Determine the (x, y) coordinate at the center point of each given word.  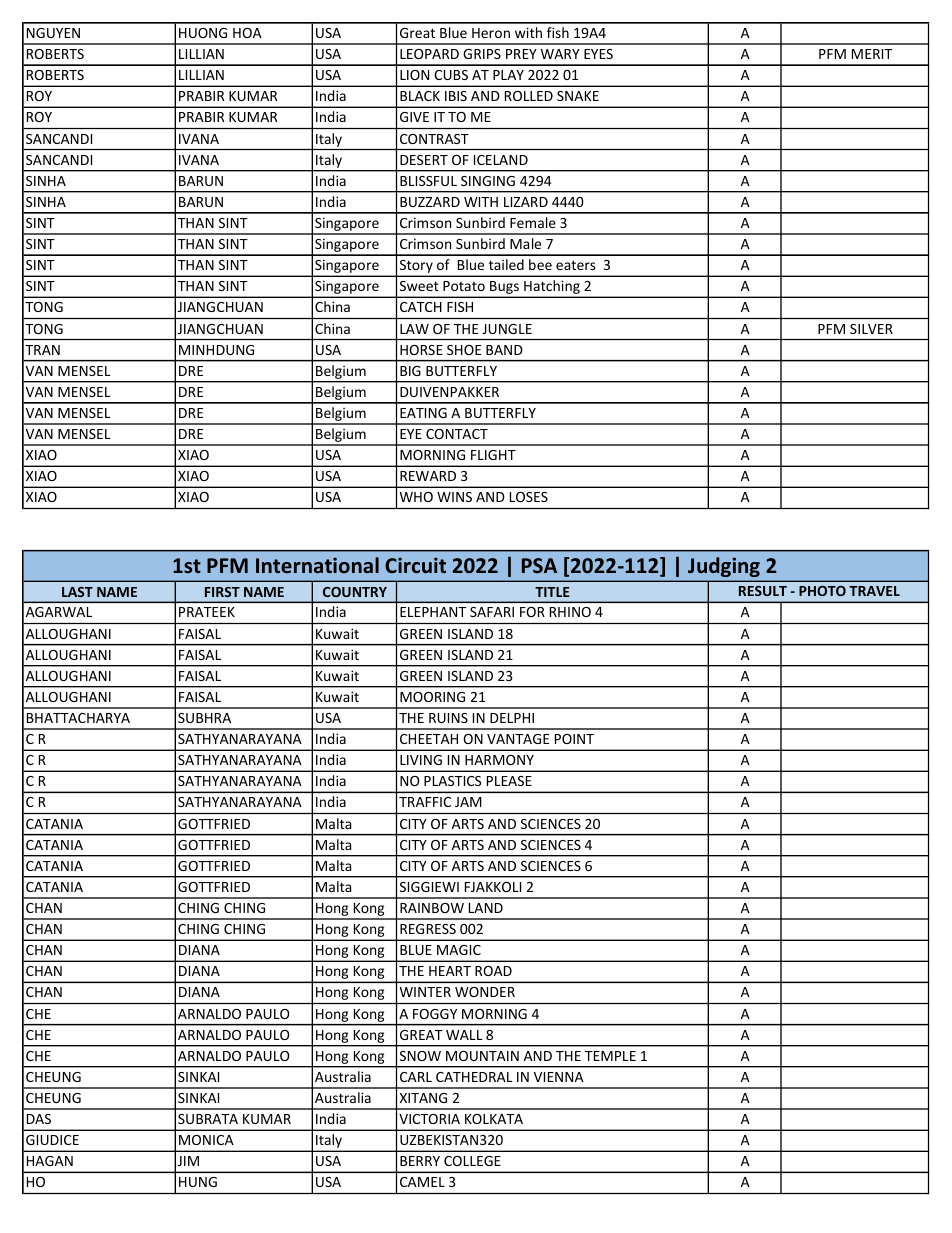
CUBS (451, 75)
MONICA (206, 1140)
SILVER (871, 329)
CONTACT (457, 434)
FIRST (222, 592)
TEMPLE (610, 1056)
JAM (468, 802)
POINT (574, 739)
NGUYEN (53, 33)
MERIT (872, 54)
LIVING (421, 760)
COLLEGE (472, 1161)
